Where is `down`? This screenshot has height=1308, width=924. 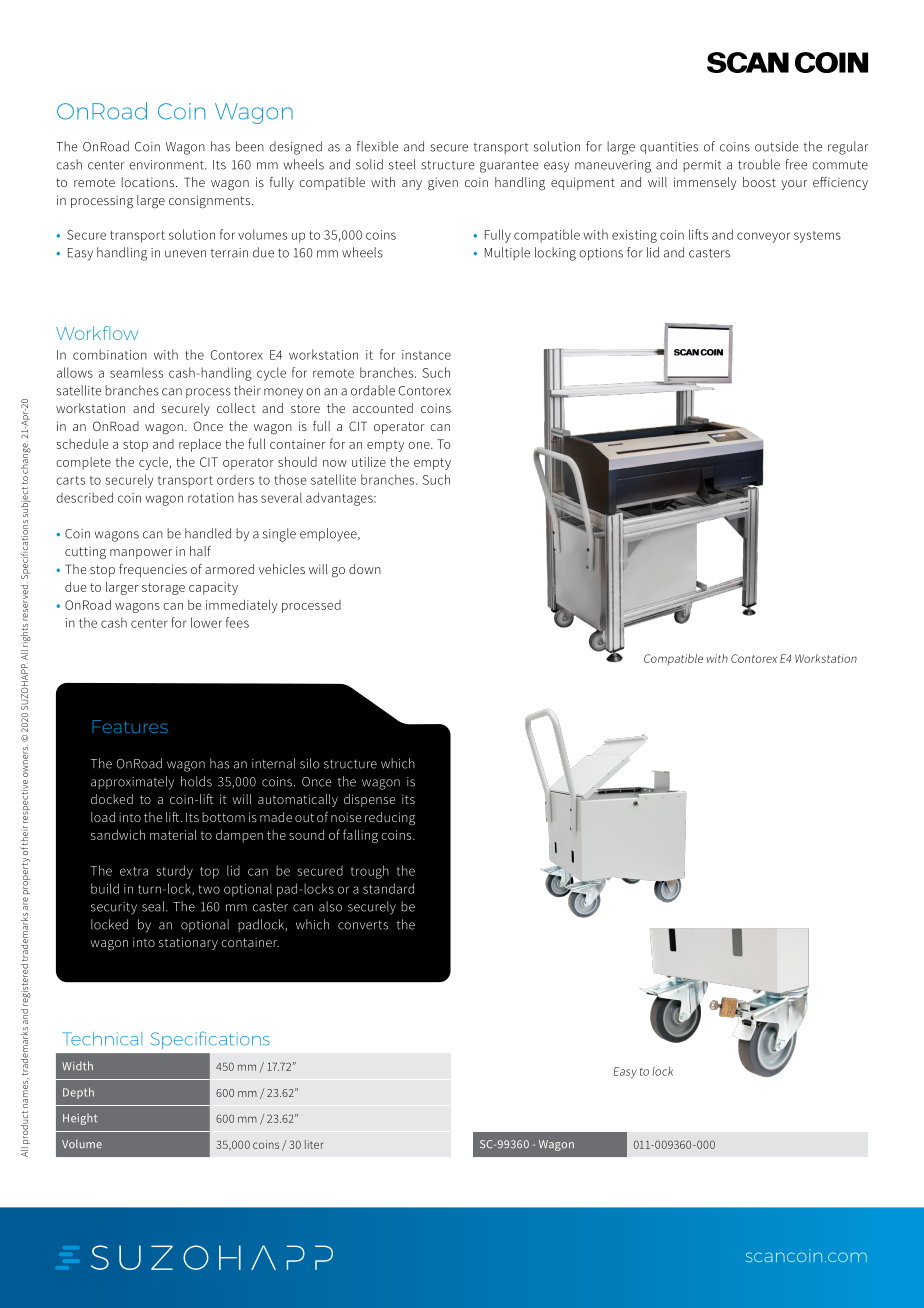 down is located at coordinates (365, 569).
